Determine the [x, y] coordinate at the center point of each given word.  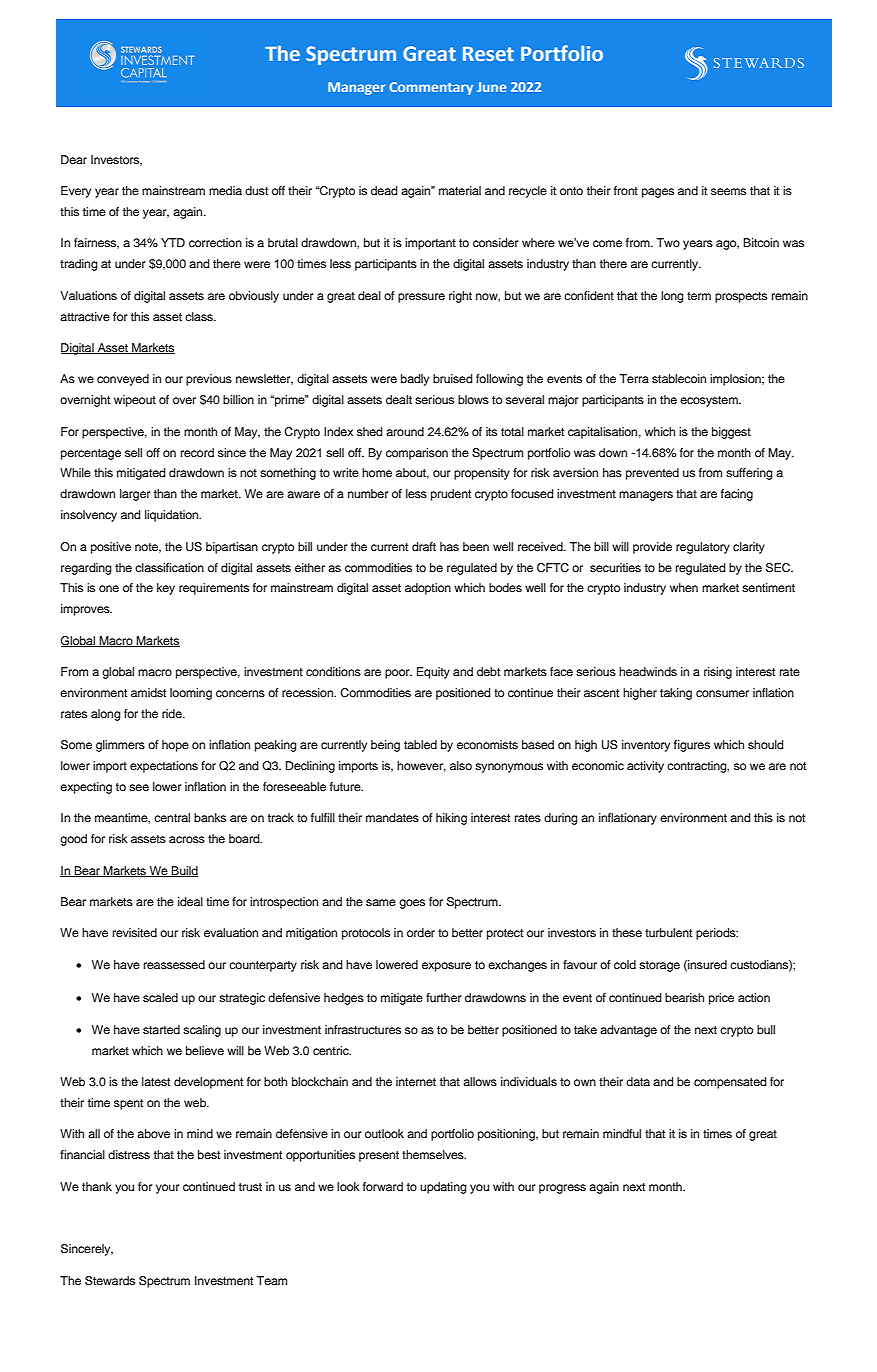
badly [415, 380]
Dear [74, 159]
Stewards [110, 1281]
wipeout [135, 401]
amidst [148, 692]
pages [658, 193]
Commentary [431, 88]
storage [659, 966]
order [421, 932]
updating [443, 1188]
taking [676, 694]
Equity [433, 673]
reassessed [174, 964]
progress [562, 1189]
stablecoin [679, 378]
